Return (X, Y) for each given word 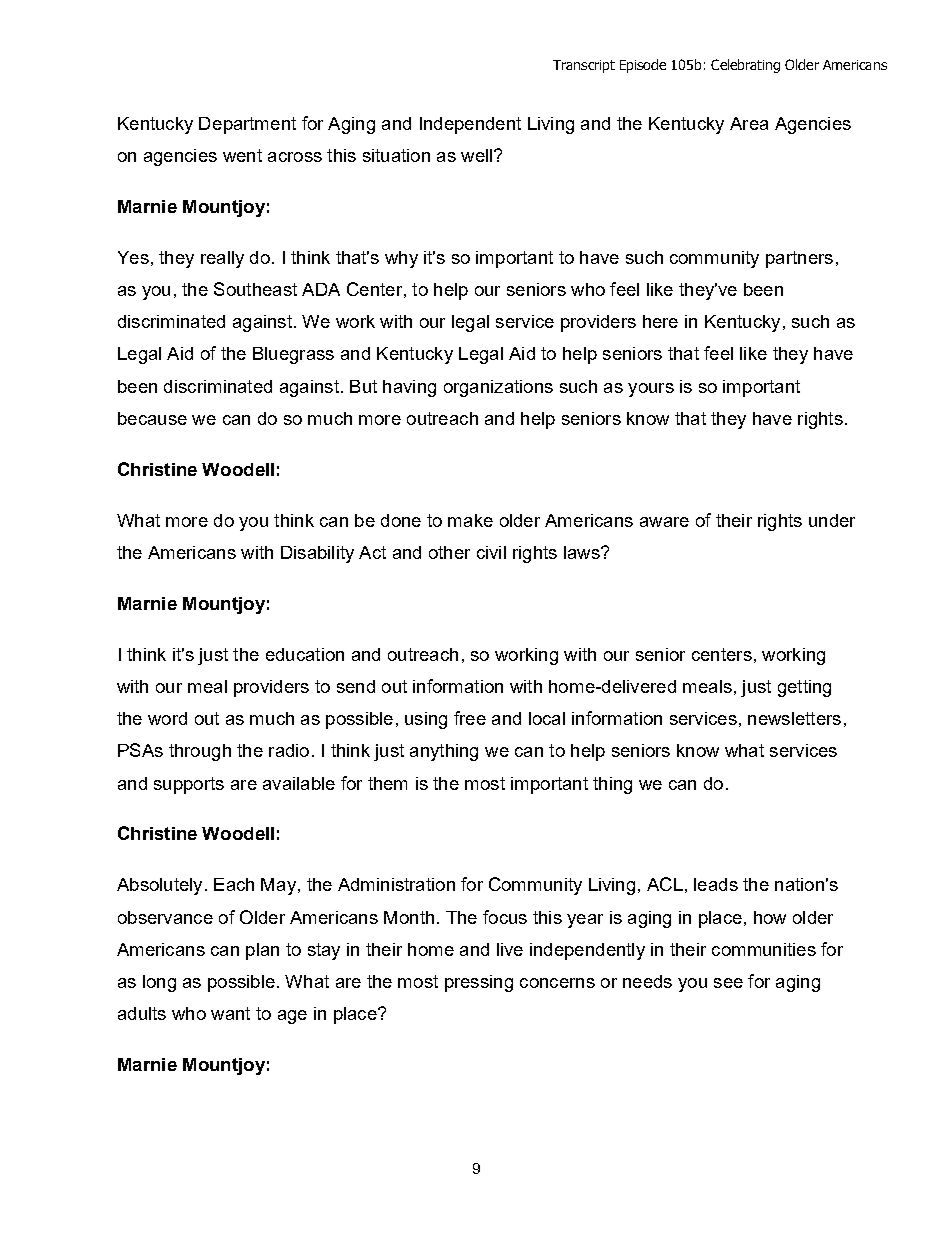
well (478, 155)
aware (664, 522)
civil (491, 552)
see (728, 983)
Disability (317, 554)
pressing (479, 983)
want (230, 1013)
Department (247, 125)
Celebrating (745, 66)
